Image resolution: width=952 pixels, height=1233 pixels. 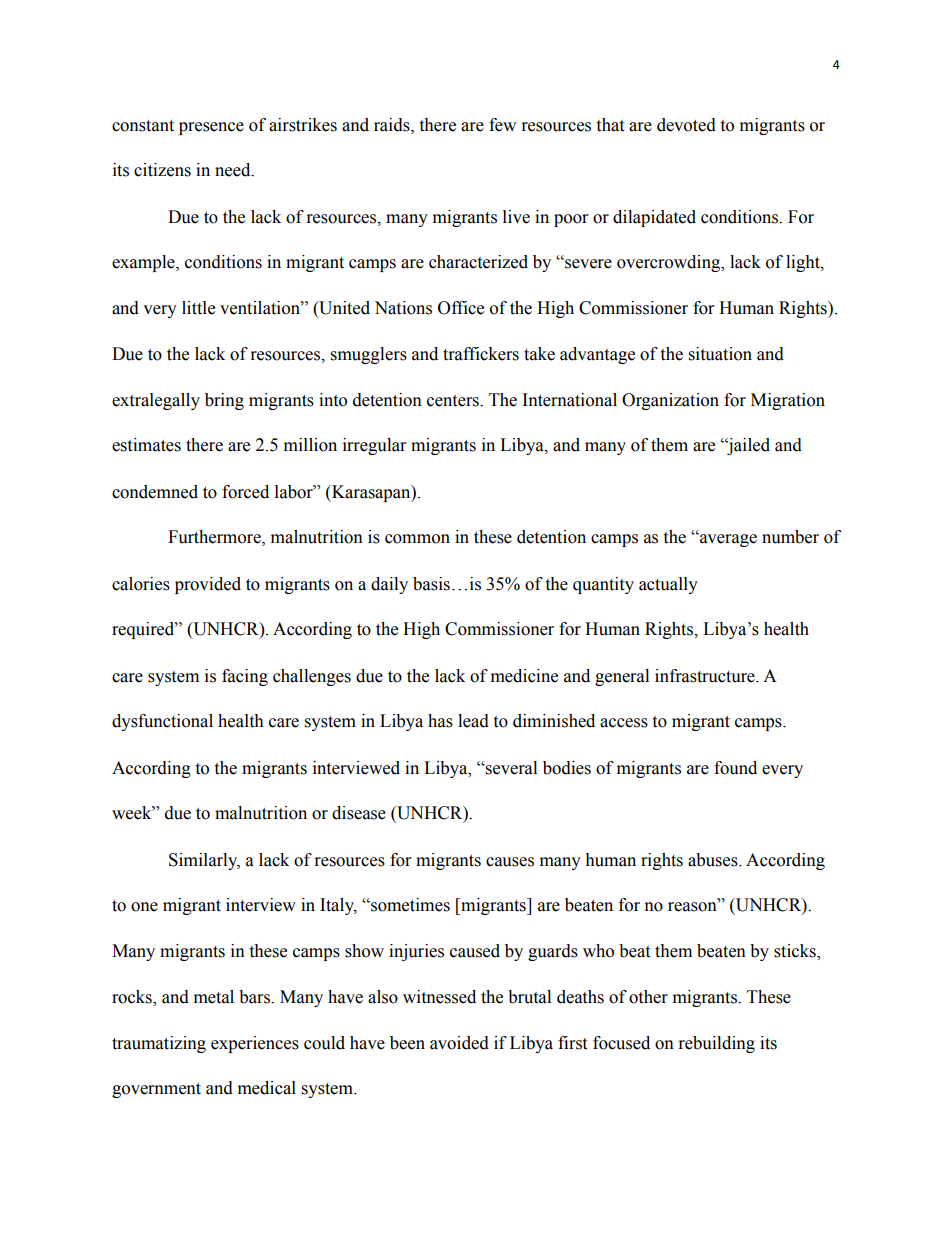 What do you see at coordinates (686, 125) in the screenshot?
I see `devoted` at bounding box center [686, 125].
